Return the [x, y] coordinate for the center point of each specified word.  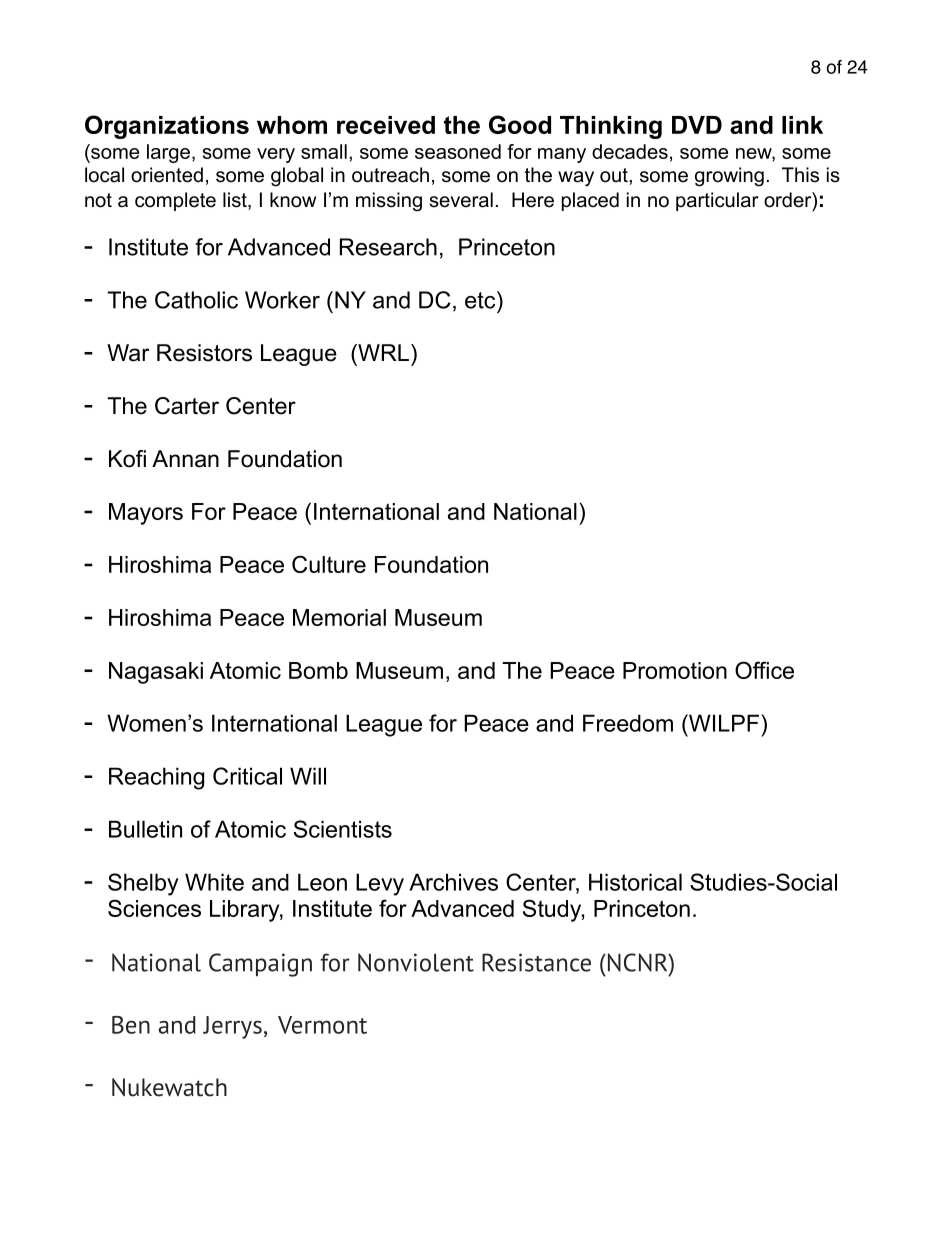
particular [717, 201]
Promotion [675, 670]
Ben [131, 1025]
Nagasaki [156, 673]
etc [481, 300]
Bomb [318, 670]
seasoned [458, 151]
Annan [185, 459]
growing [729, 177]
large [168, 153]
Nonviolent [416, 962]
